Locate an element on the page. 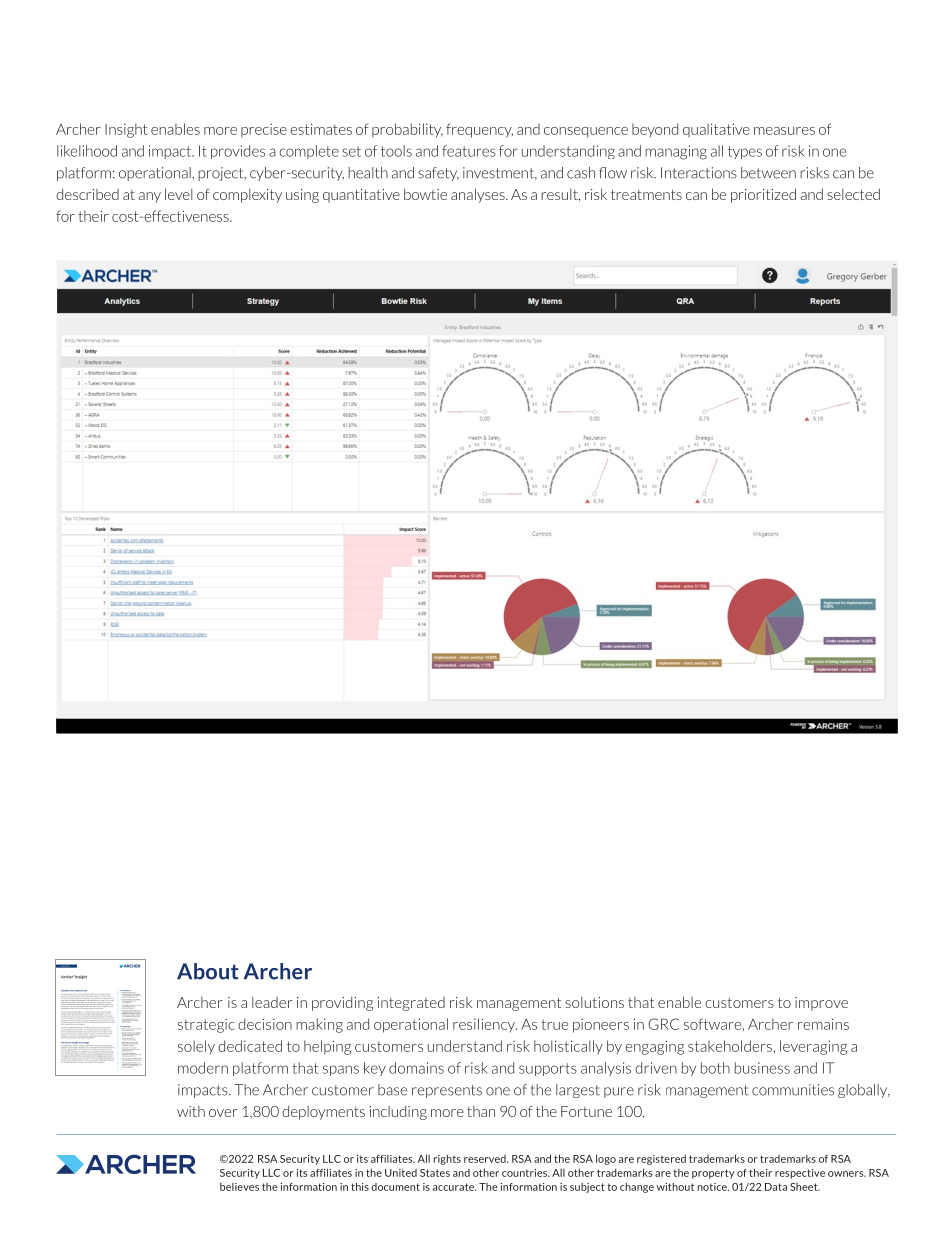  project is located at coordinates (222, 174).
